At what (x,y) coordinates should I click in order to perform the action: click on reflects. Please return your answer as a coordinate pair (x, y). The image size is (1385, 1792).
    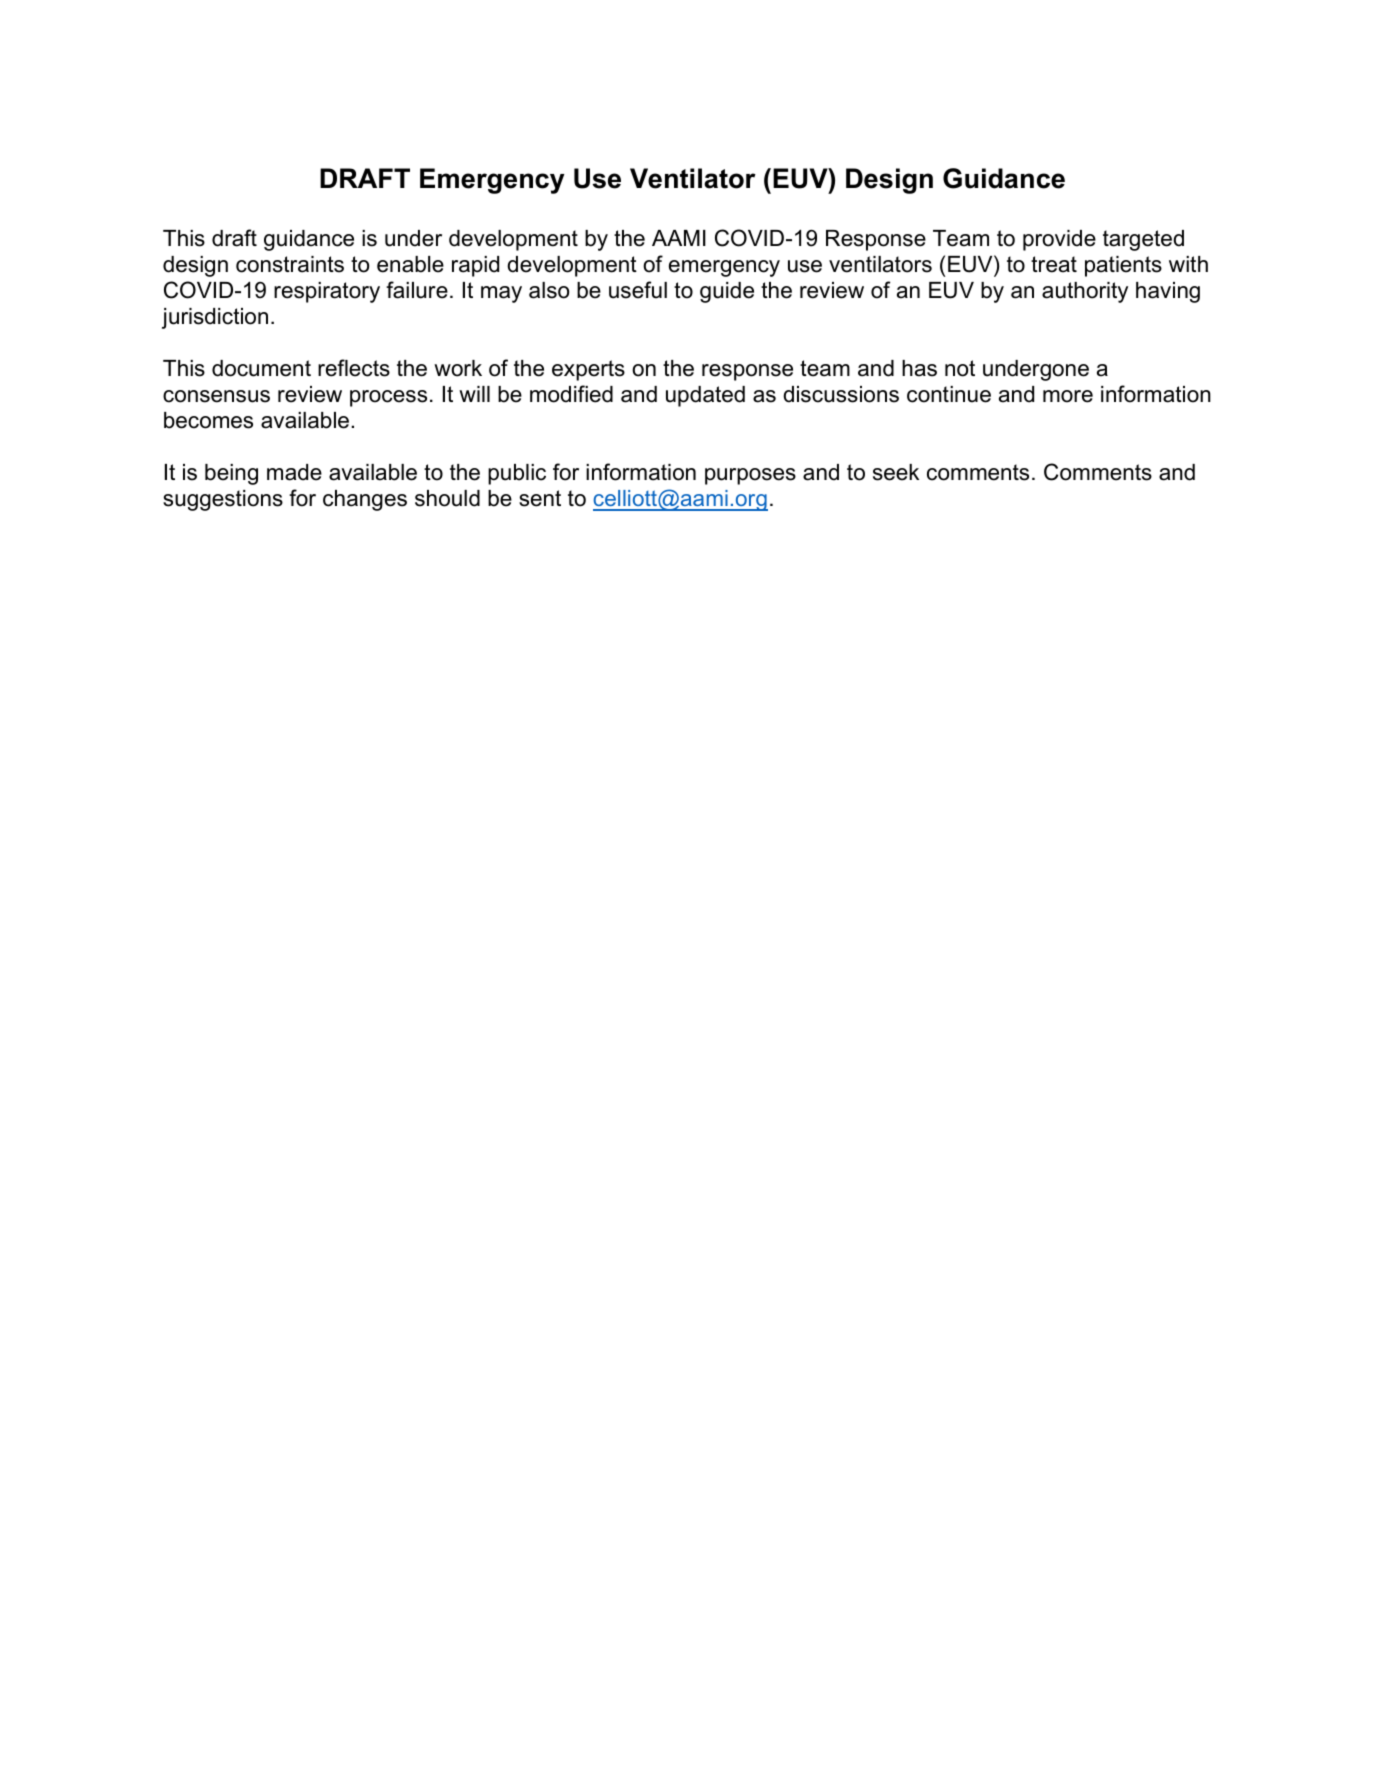
    Looking at the image, I should click on (354, 368).
